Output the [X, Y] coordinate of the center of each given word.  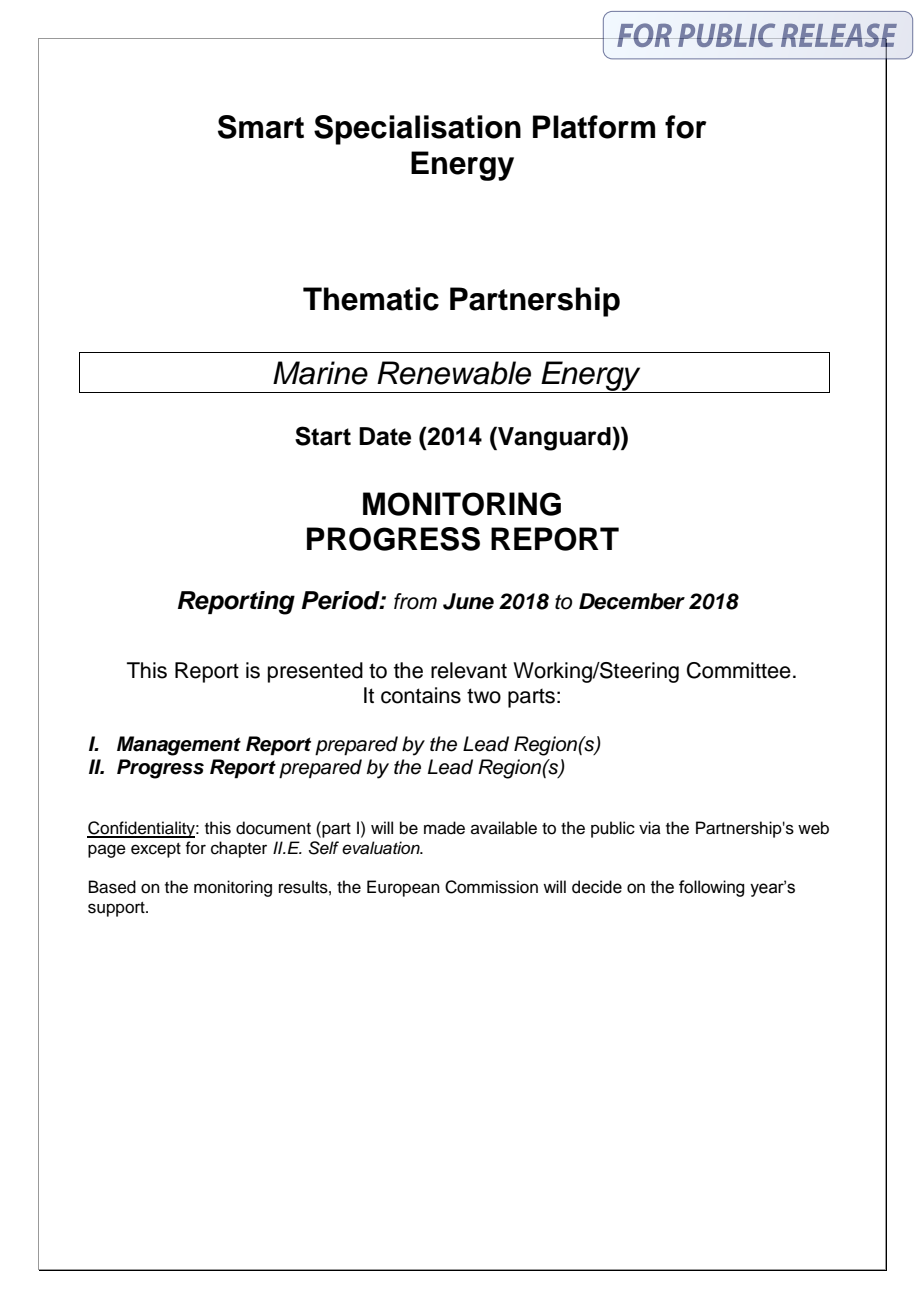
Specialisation [417, 130]
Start [323, 436]
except [156, 850]
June [468, 601]
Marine [320, 373]
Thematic [371, 299]
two [484, 696]
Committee [739, 670]
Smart [261, 127]
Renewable [454, 373]
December [632, 601]
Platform [594, 127]
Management [179, 746]
